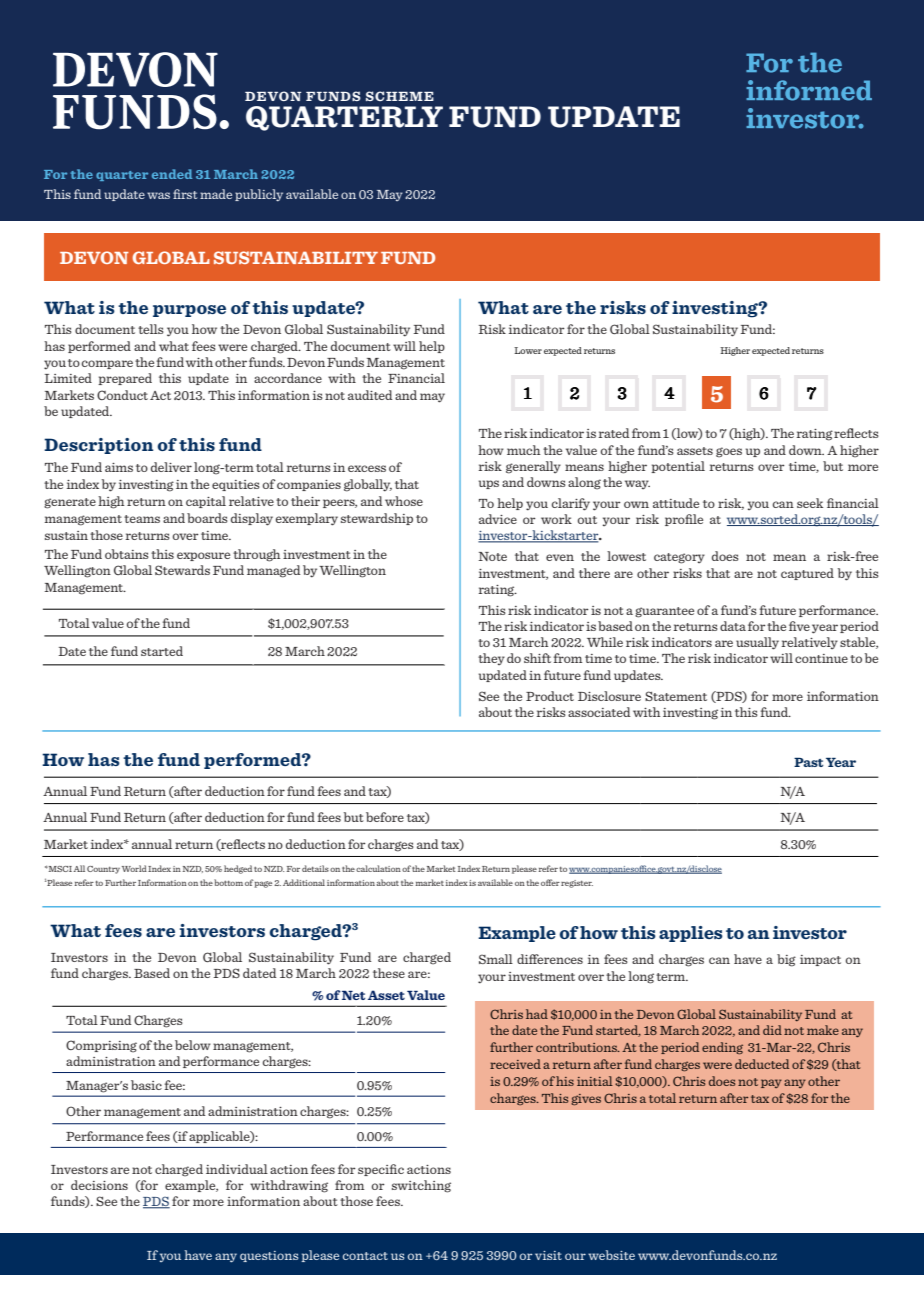 The height and width of the screenshot is (1308, 924). Describe the element at coordinates (404, 501) in the screenshot. I see `whose` at that location.
